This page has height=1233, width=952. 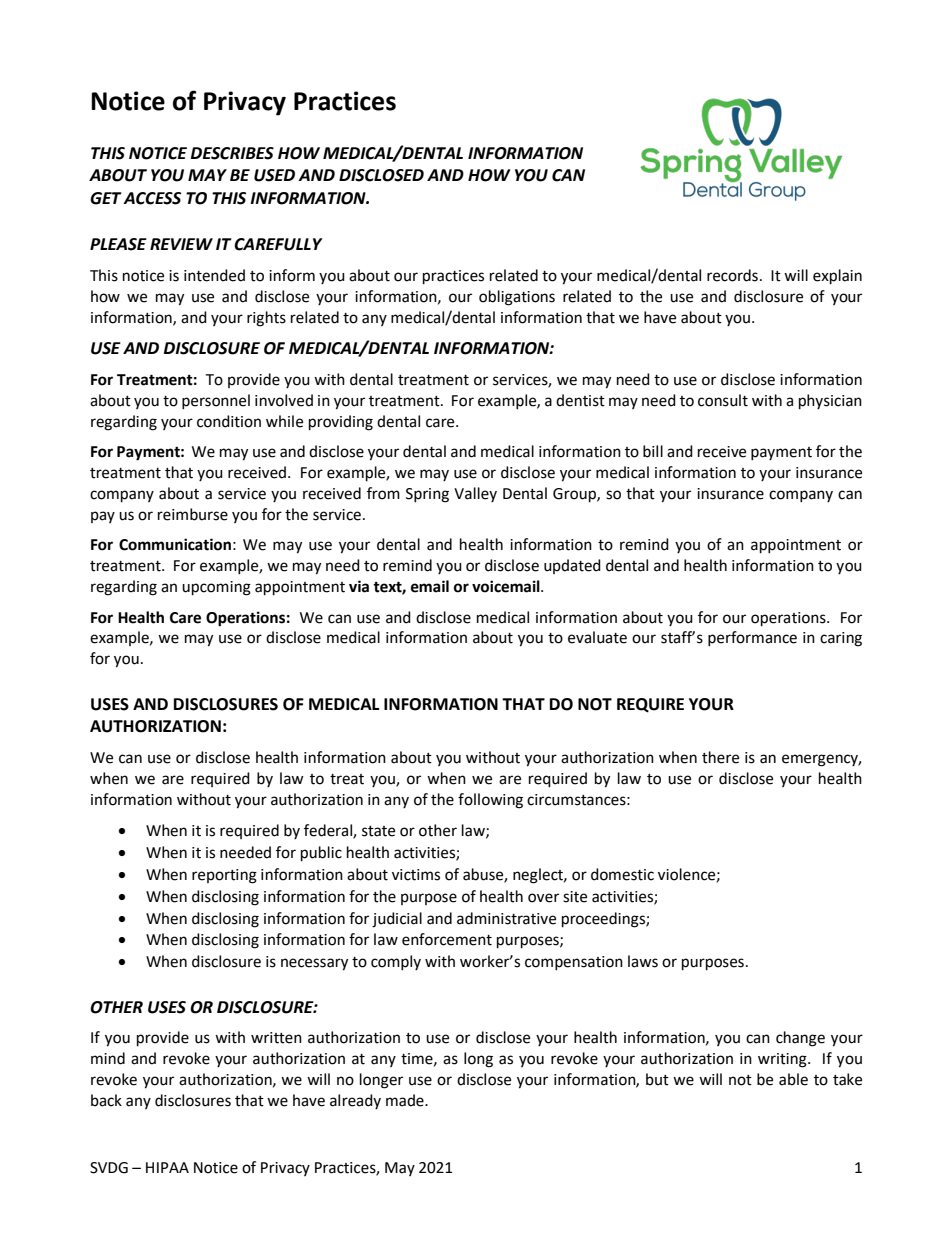 What do you see at coordinates (216, 588) in the page?
I see `upcoming` at bounding box center [216, 588].
